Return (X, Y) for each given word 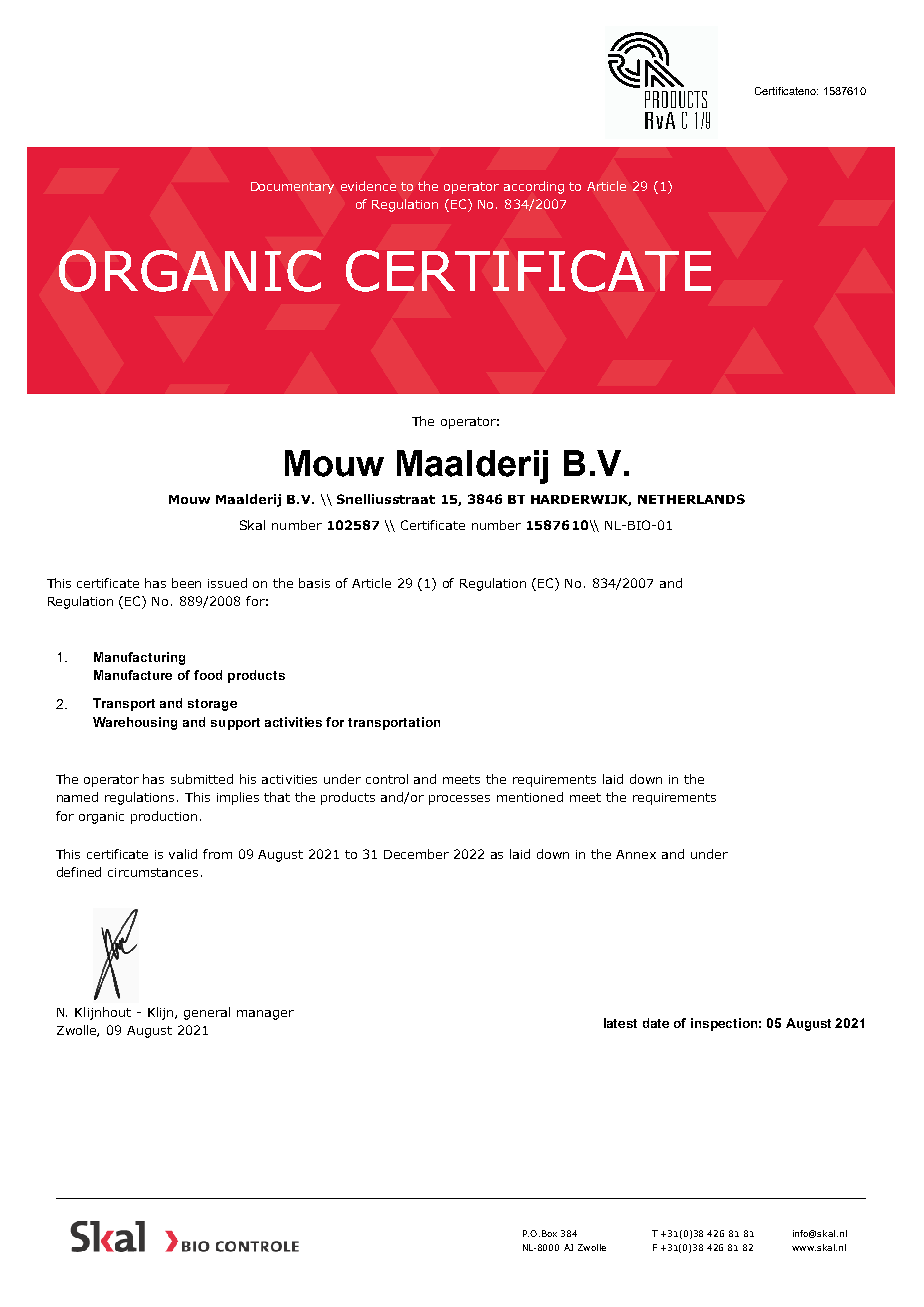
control (387, 779)
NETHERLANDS (691, 499)
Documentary (292, 188)
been (186, 583)
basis (314, 583)
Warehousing (135, 723)
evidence (368, 186)
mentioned (530, 797)
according (534, 187)
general (207, 1013)
